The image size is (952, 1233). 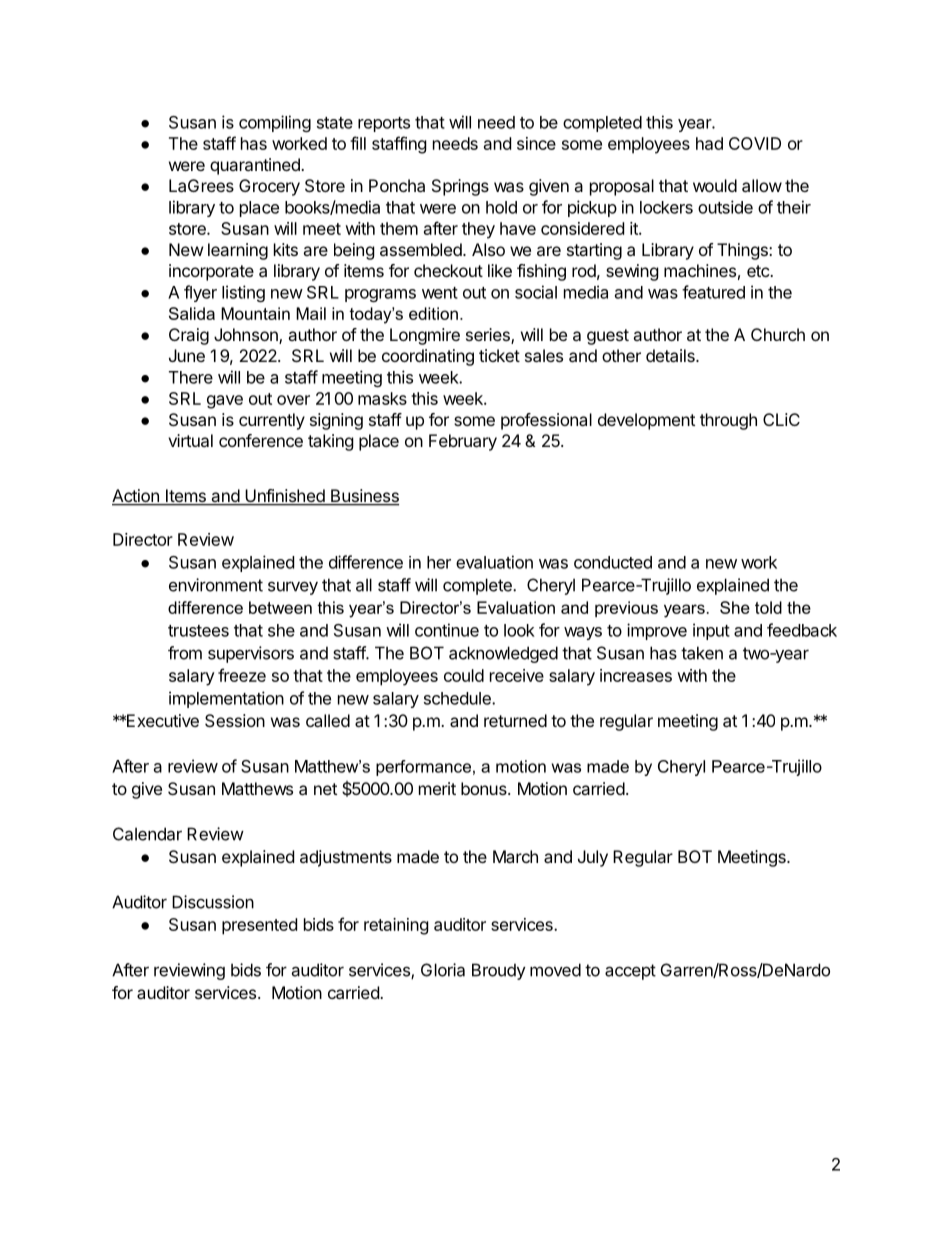 What do you see at coordinates (709, 143) in the image?
I see `had` at bounding box center [709, 143].
